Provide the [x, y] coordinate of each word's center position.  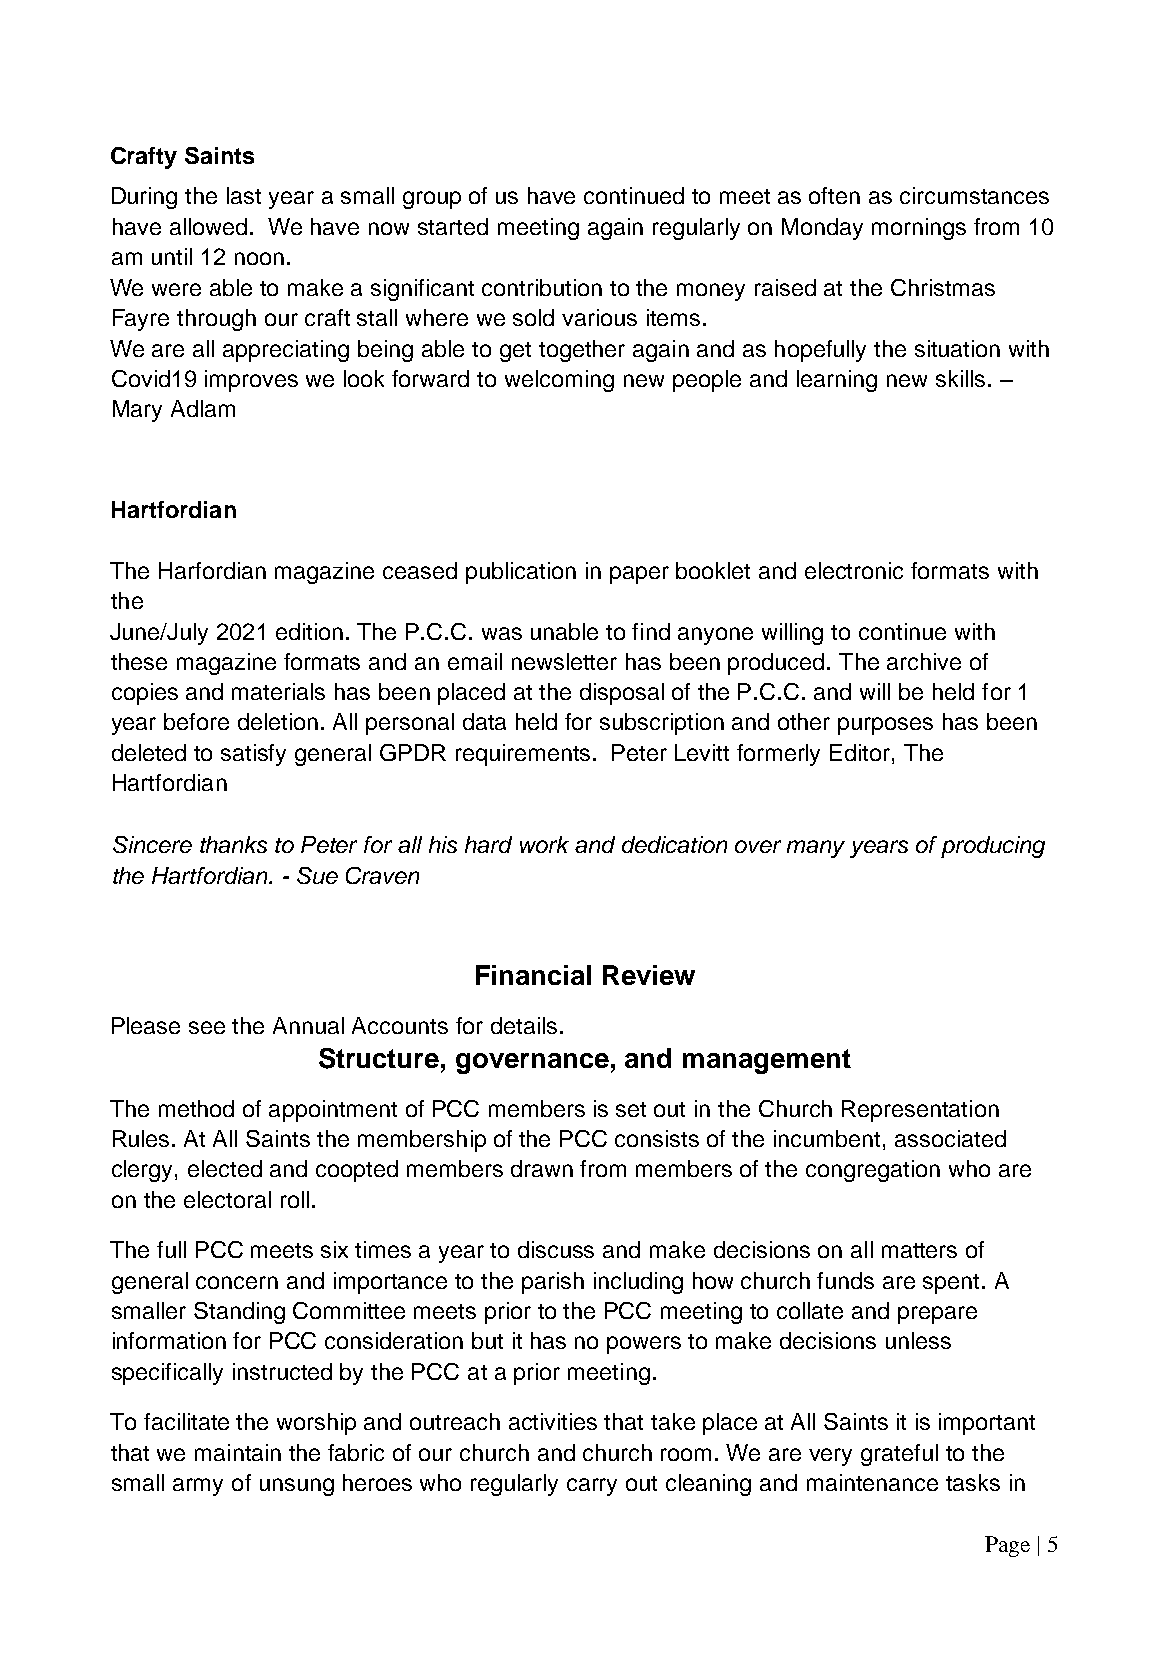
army [198, 1487]
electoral [227, 1199]
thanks [233, 844]
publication [521, 573]
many [816, 849]
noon [259, 258]
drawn [542, 1168]
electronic [854, 570]
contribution [542, 287]
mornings [919, 229]
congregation [873, 1171]
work [544, 844]
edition [309, 631]
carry [592, 1487]
